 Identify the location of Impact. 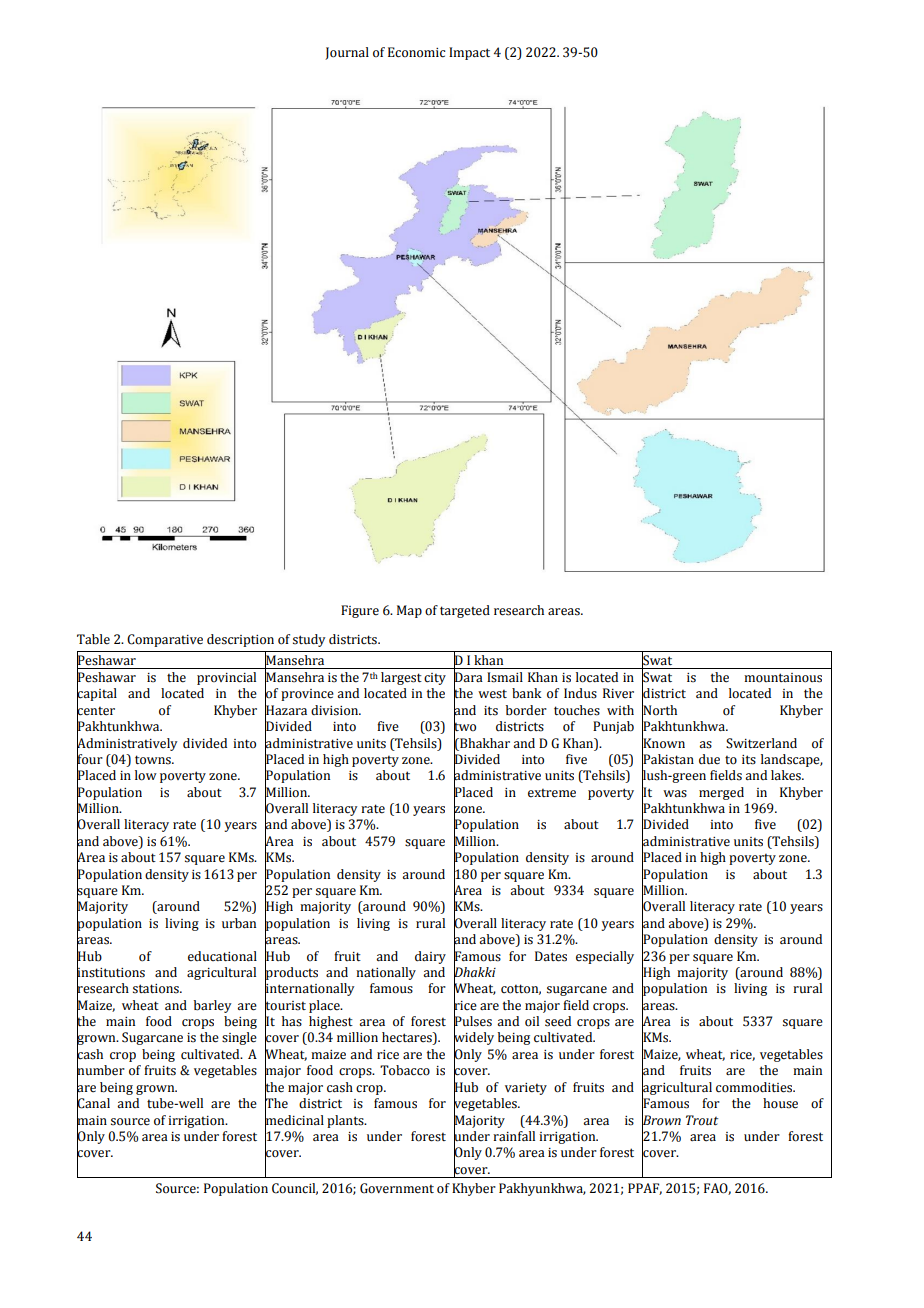
(469, 53).
